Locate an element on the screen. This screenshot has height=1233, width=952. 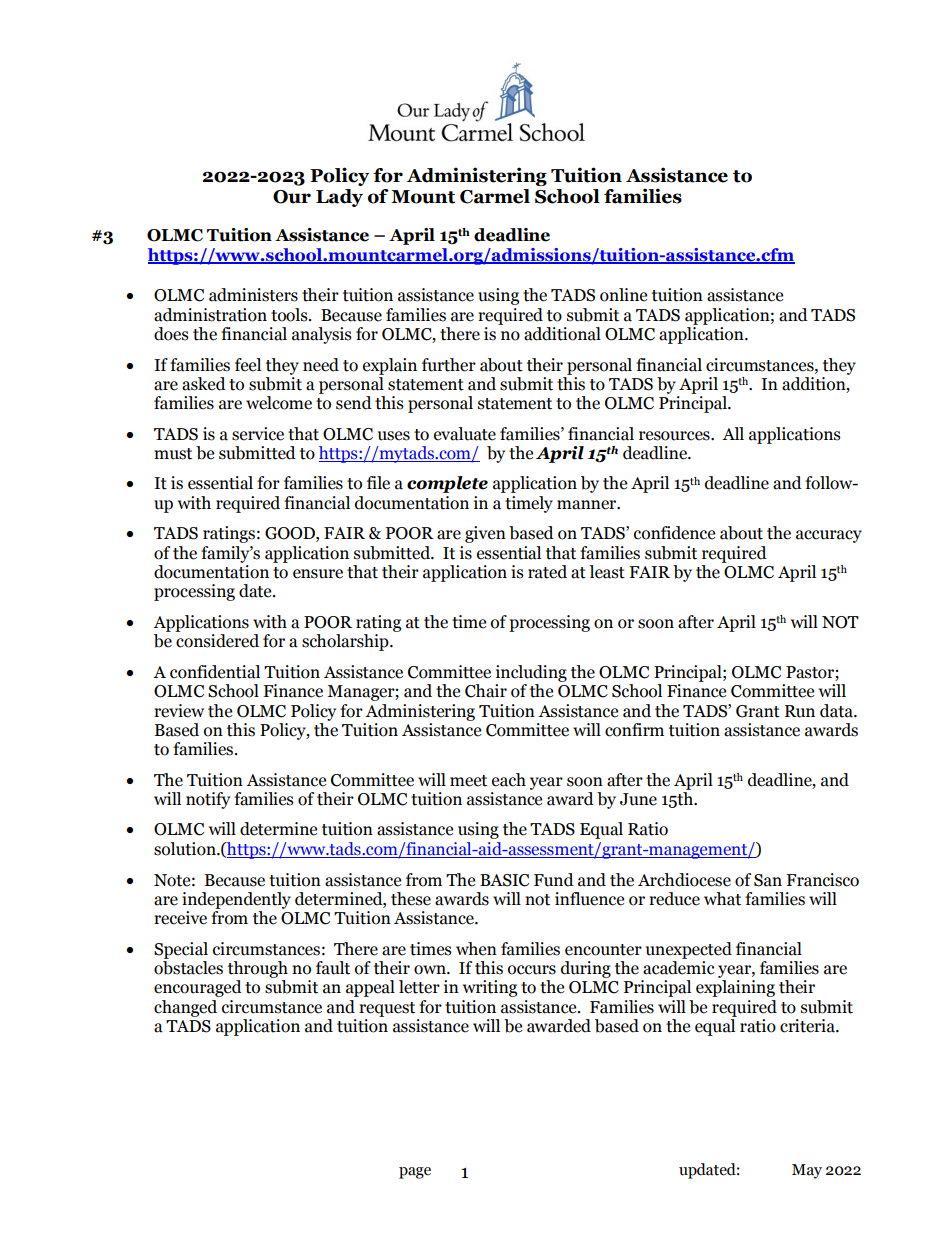
notify is located at coordinates (208, 800).
